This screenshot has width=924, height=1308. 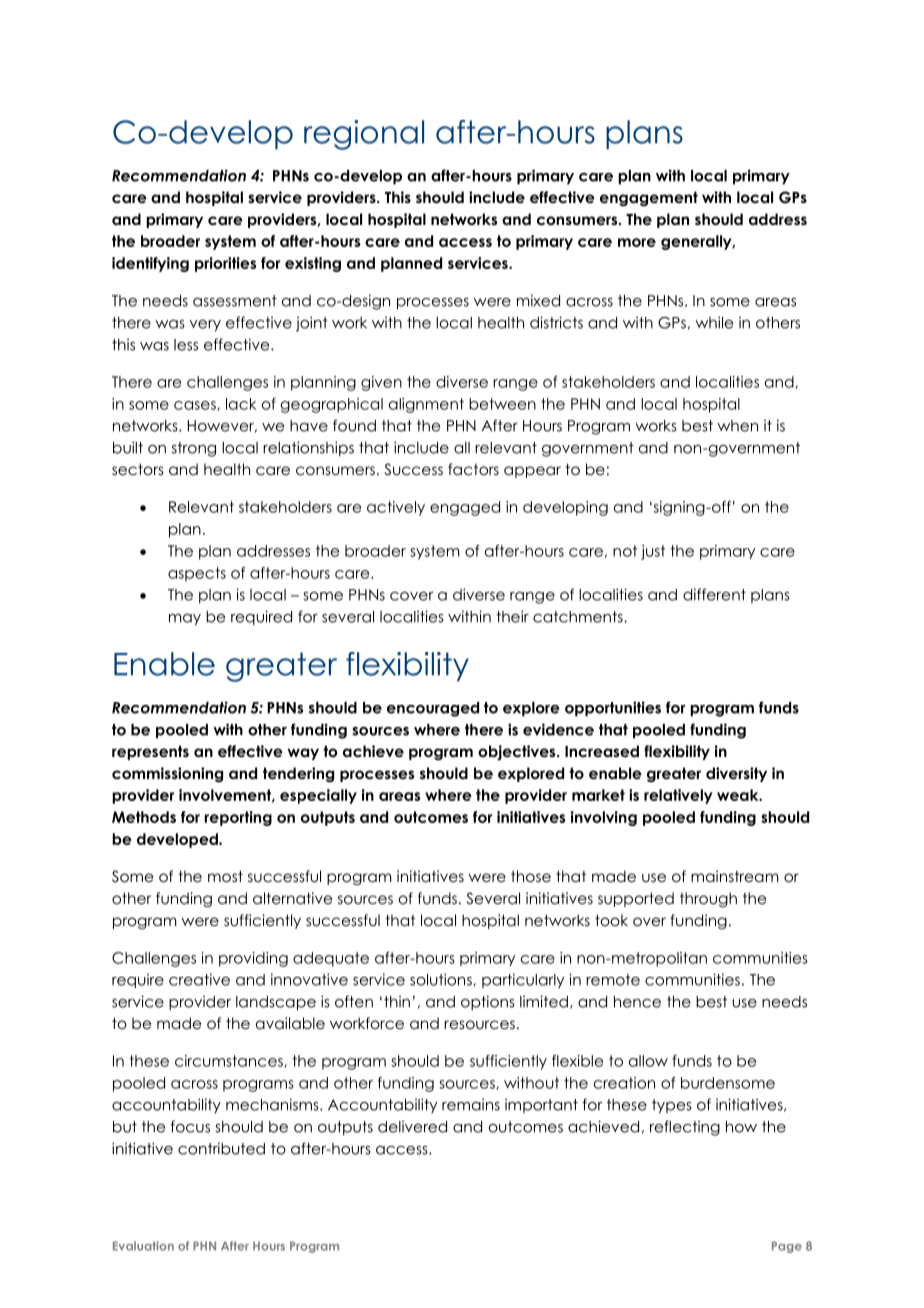 What do you see at coordinates (143, 1246) in the screenshot?
I see `Evaluation` at bounding box center [143, 1246].
